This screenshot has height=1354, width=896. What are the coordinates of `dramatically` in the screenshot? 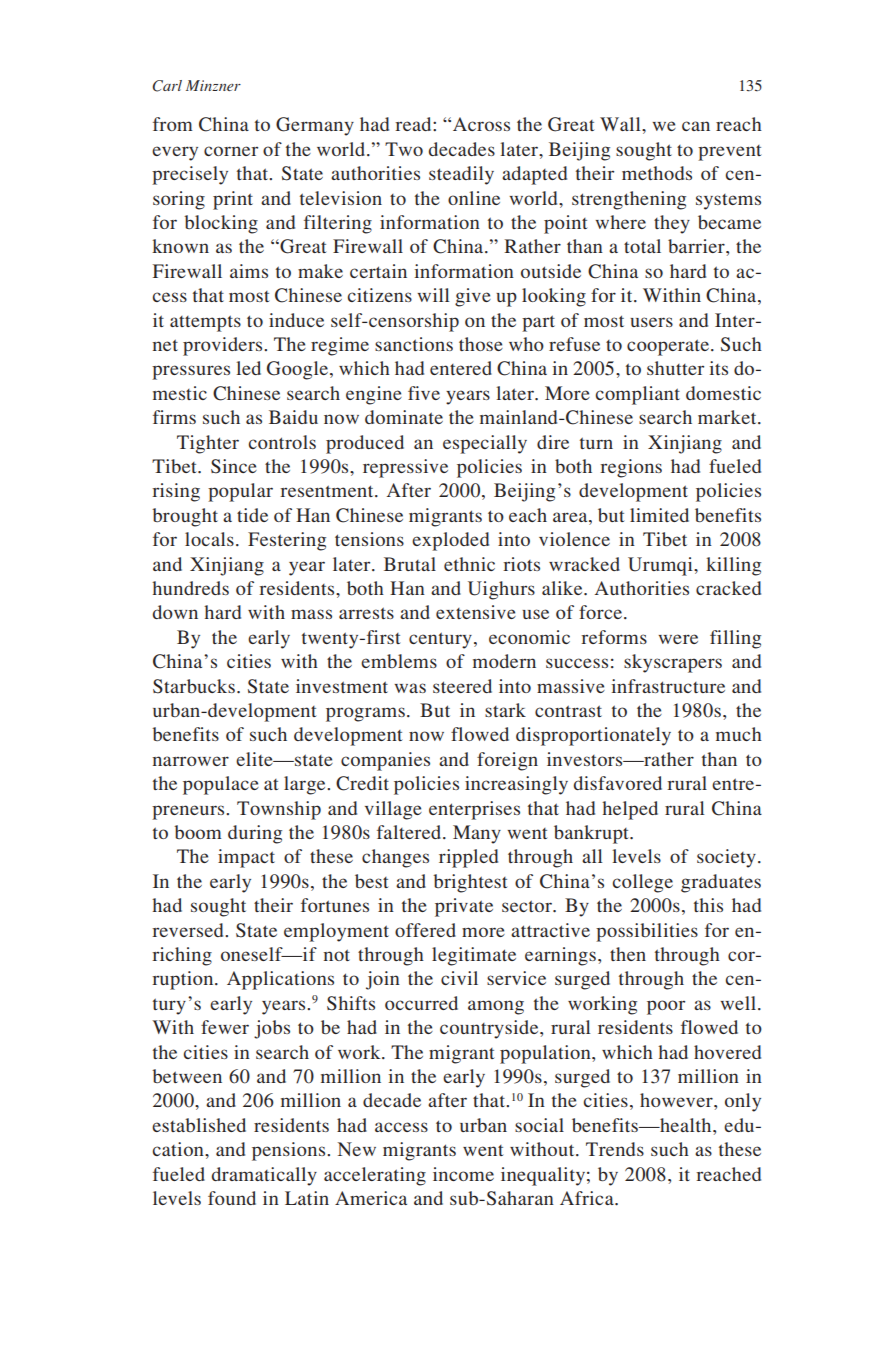 It's located at (264, 1176).
